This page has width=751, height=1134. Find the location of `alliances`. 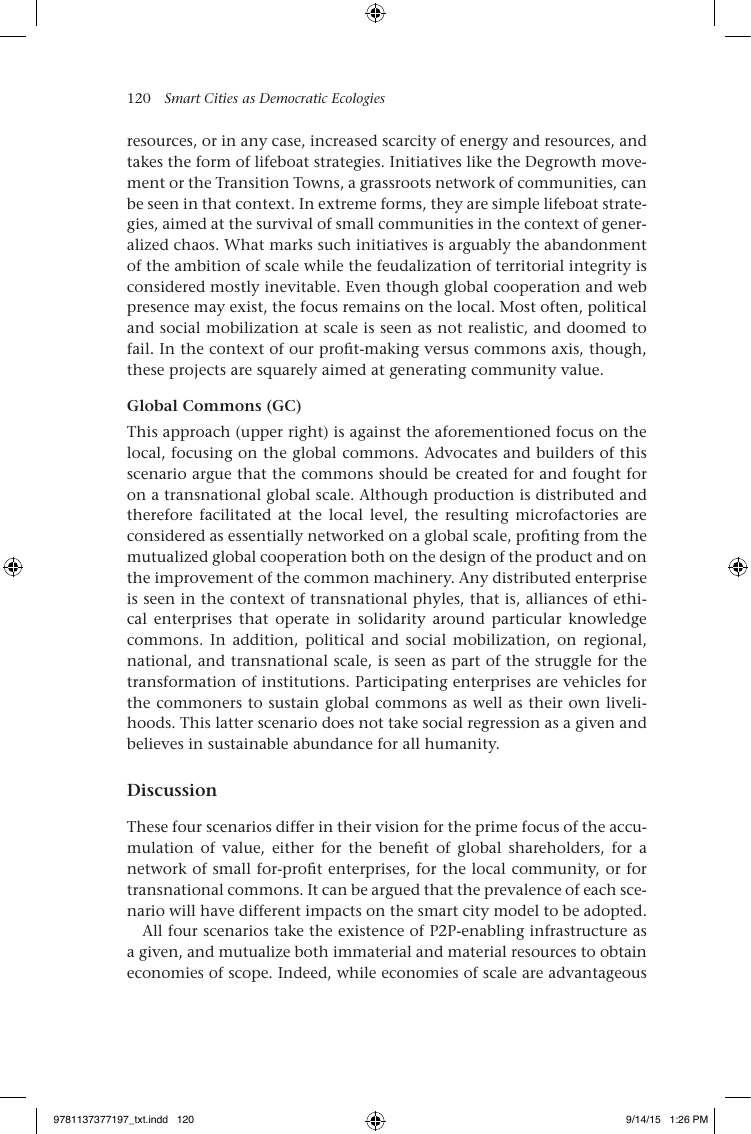

alliances is located at coordinates (556, 598).
